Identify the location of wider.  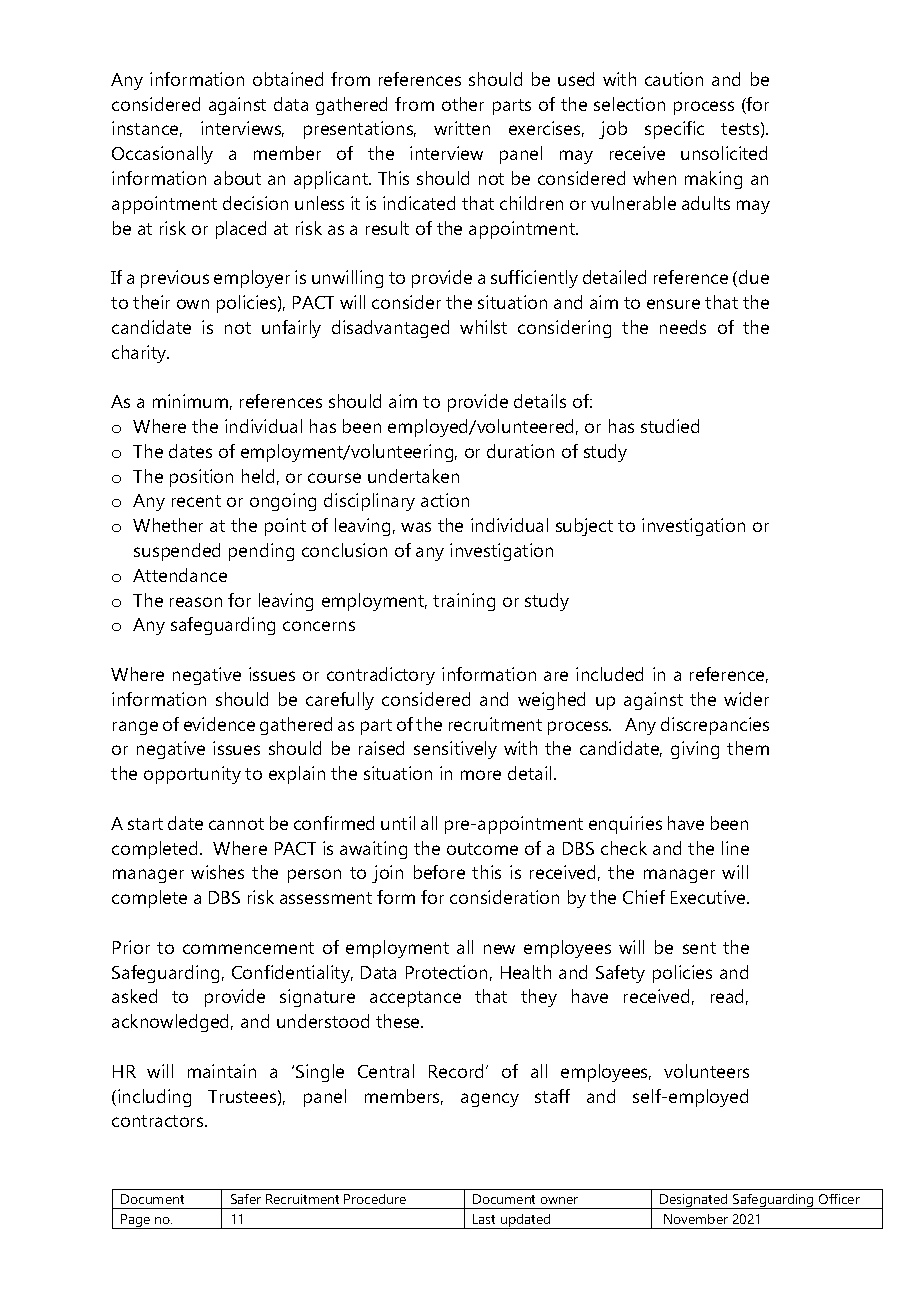
(746, 699).
